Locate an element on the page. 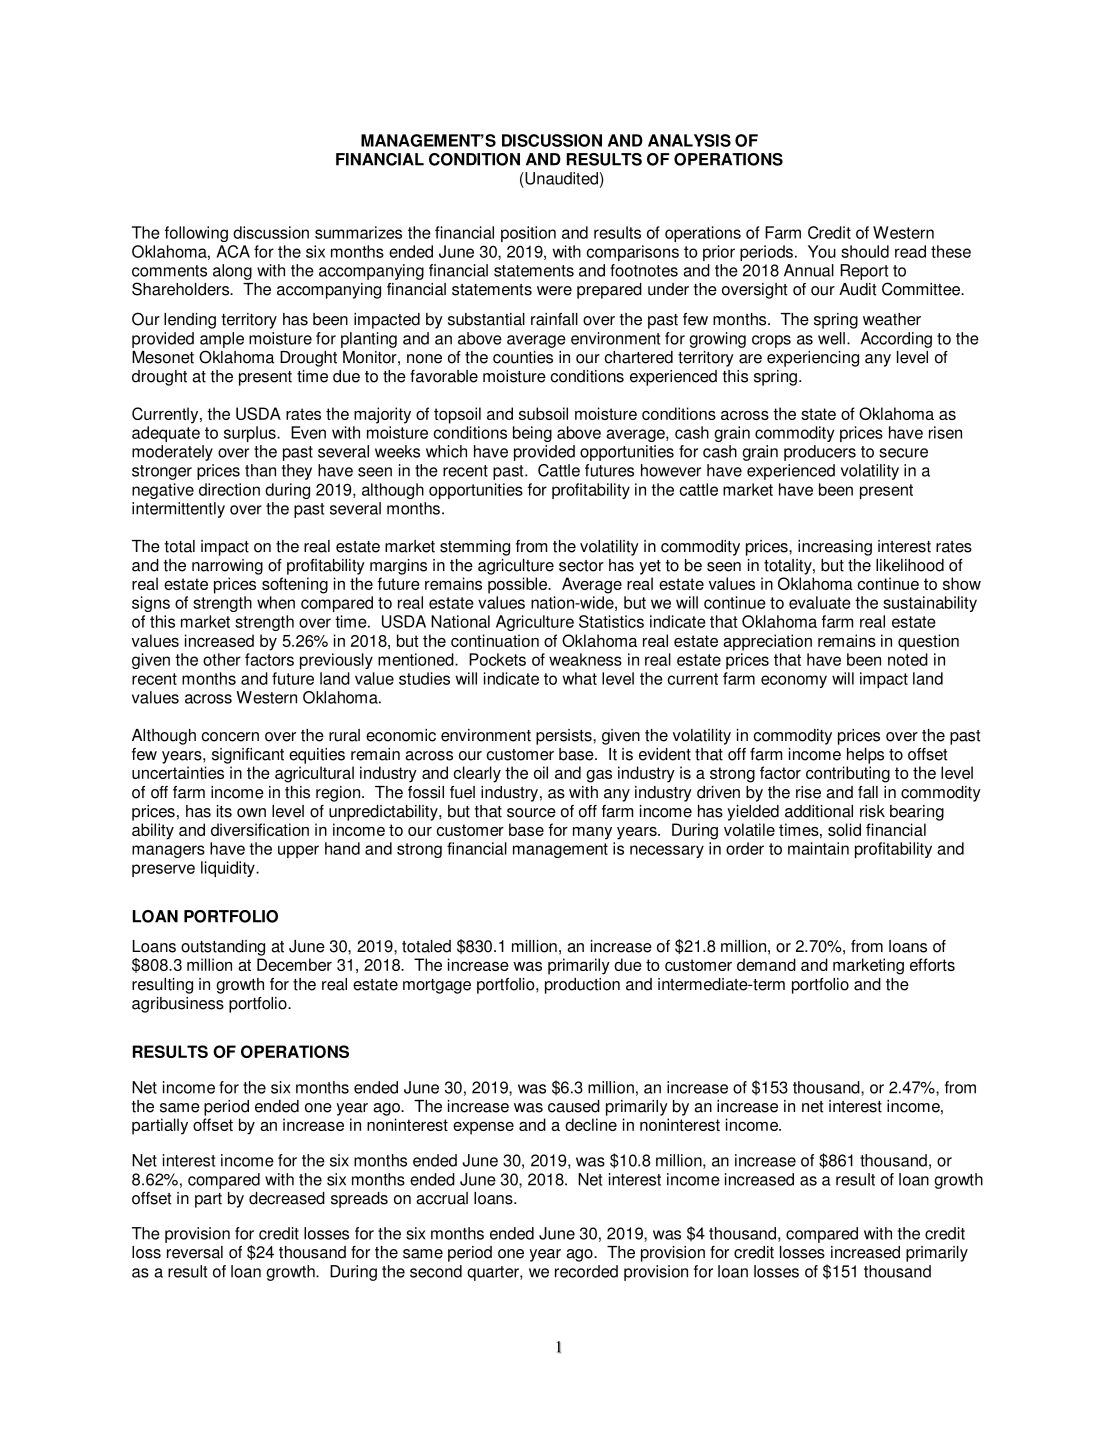 Image resolution: width=1118 pixels, height=1447 pixels. own is located at coordinates (251, 813).
